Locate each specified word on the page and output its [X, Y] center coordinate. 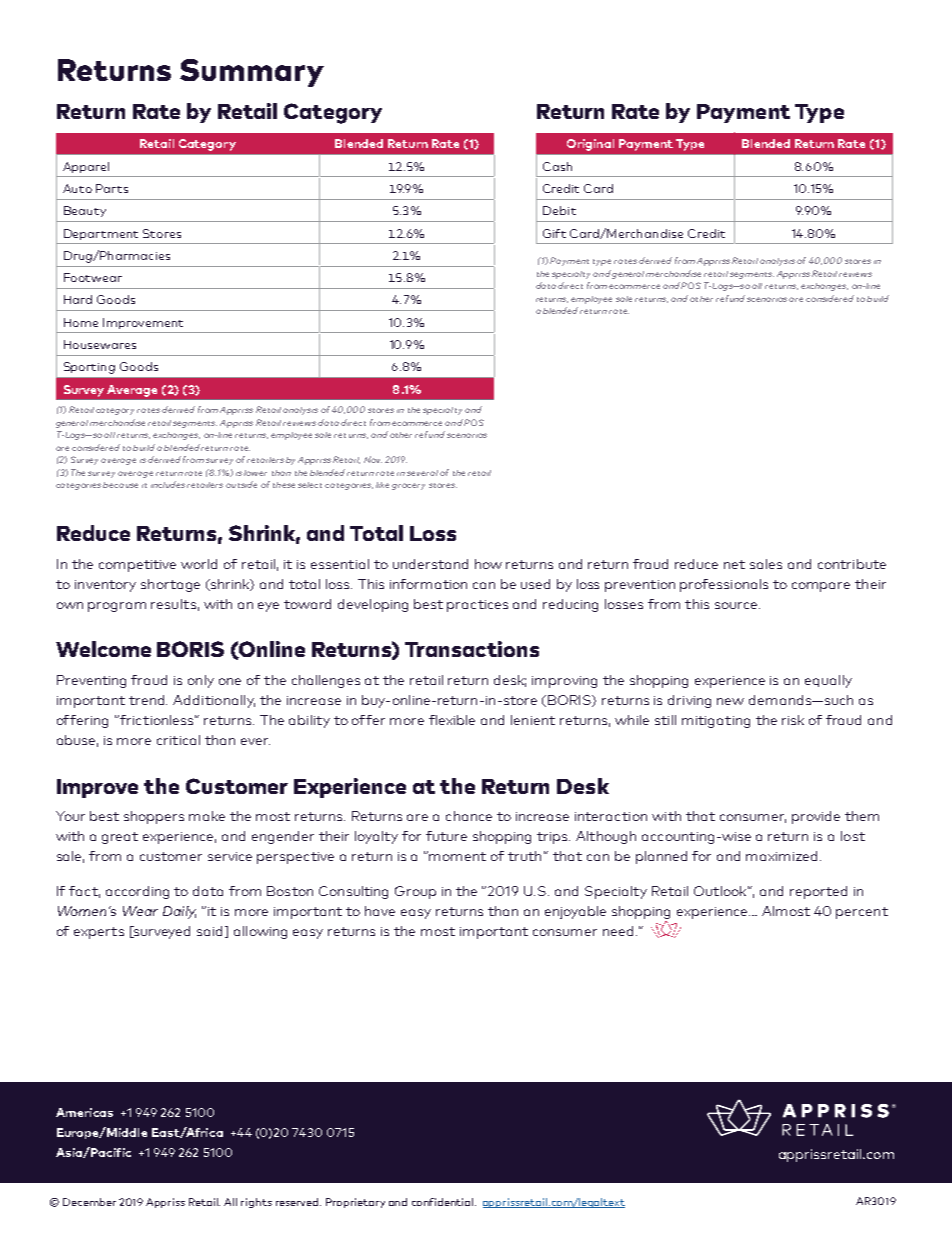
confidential [444, 1202]
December [89, 1202]
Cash [557, 166]
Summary [252, 73]
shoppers [154, 817]
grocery [408, 486]
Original [590, 145]
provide [816, 817]
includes [168, 484]
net [734, 564]
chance [469, 816]
